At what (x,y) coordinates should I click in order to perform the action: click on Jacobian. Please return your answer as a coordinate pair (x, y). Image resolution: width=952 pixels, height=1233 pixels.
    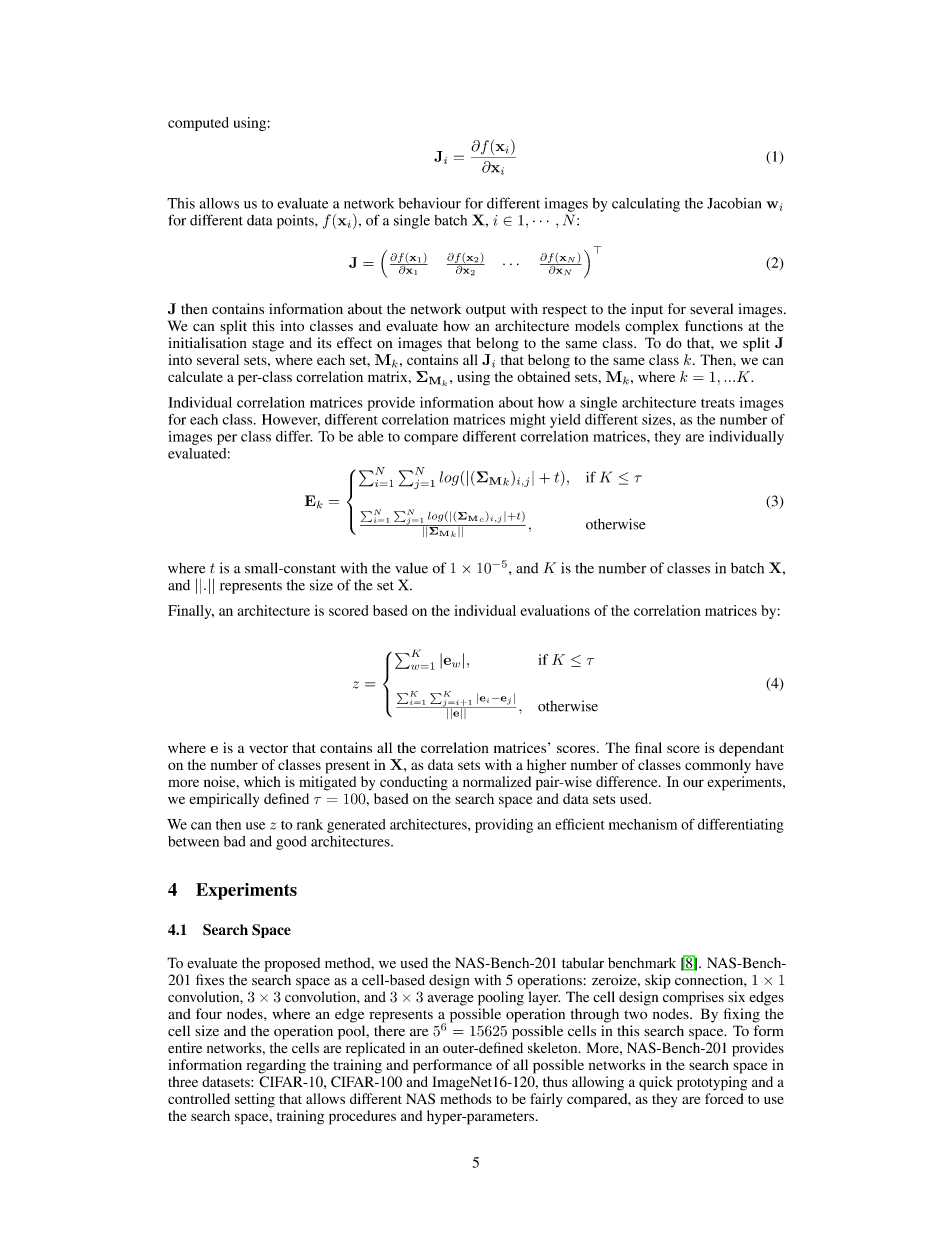
    Looking at the image, I should click on (734, 203).
